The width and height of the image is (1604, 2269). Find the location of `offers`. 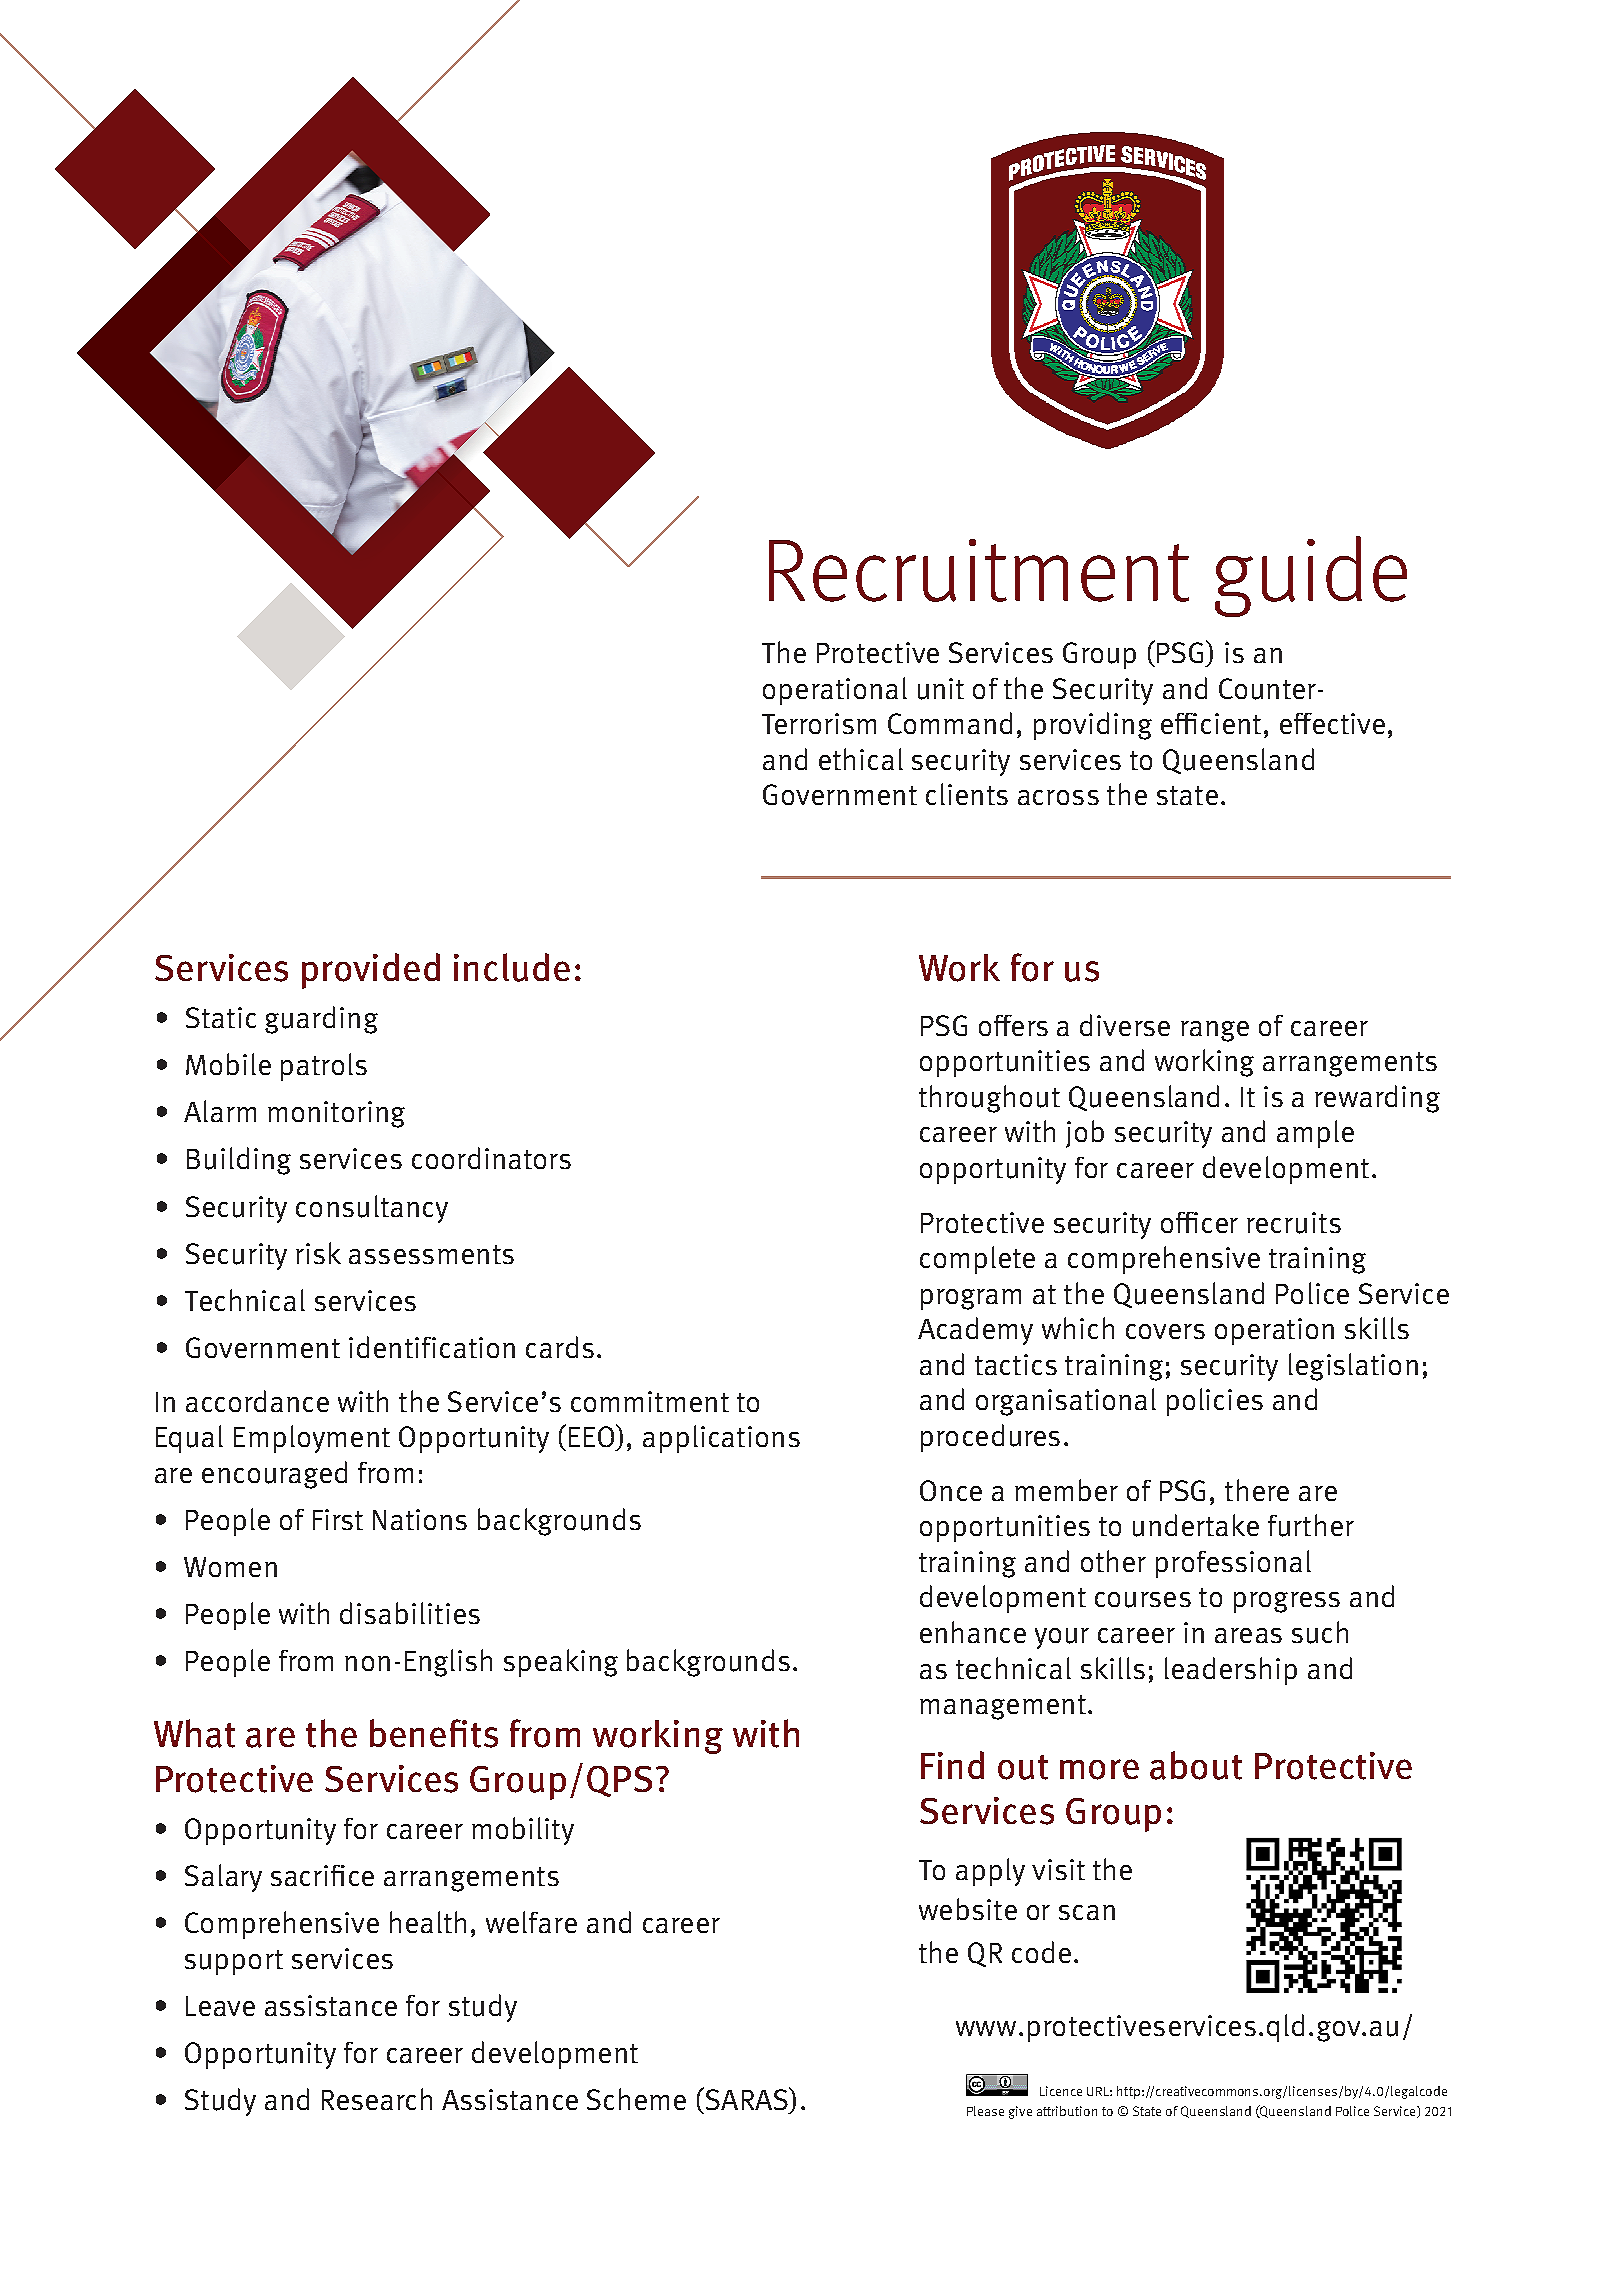

offers is located at coordinates (1013, 1025).
